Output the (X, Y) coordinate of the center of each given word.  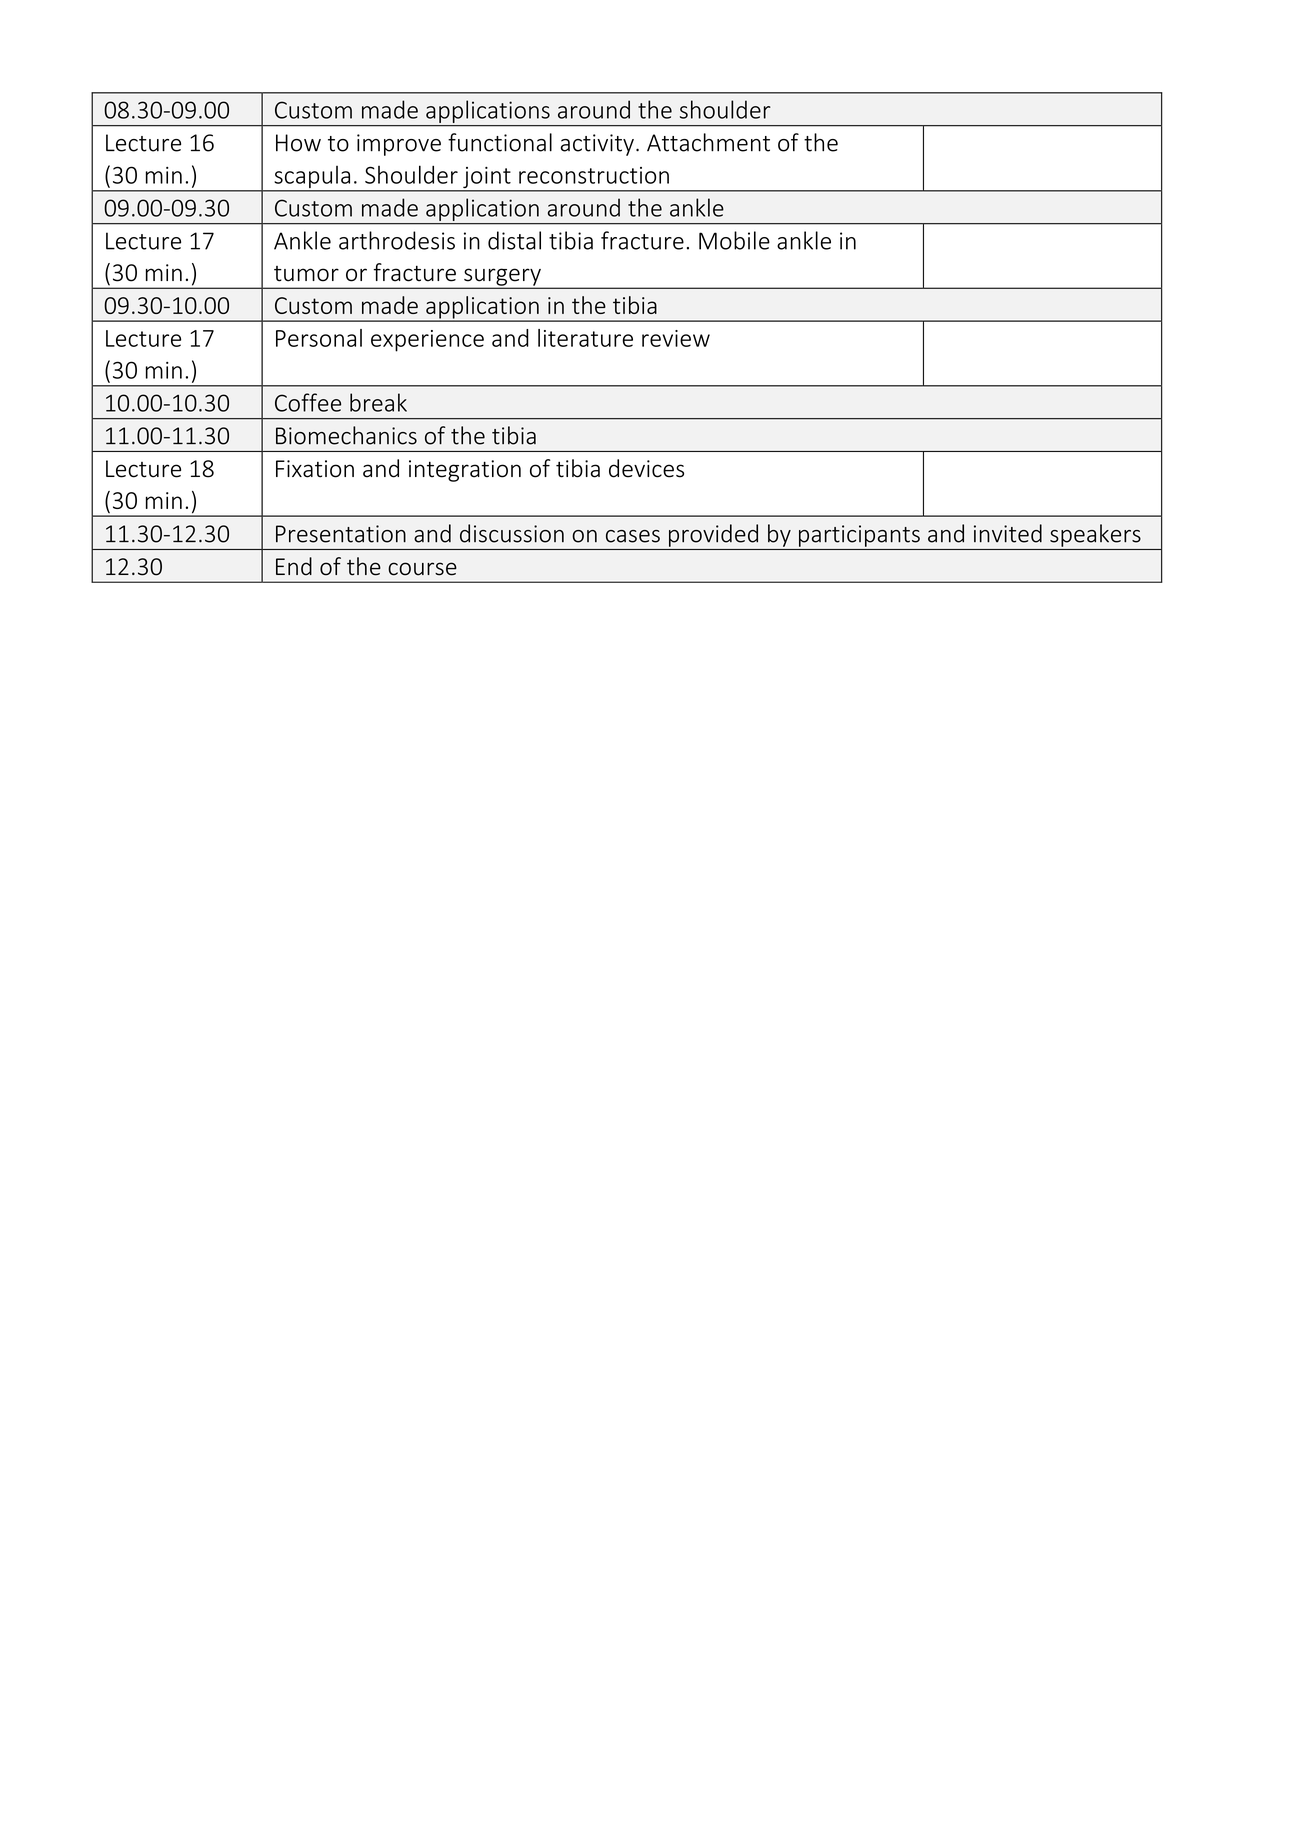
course (422, 569)
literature (585, 338)
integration (465, 471)
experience (427, 341)
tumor (306, 274)
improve (399, 145)
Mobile (734, 240)
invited (1008, 533)
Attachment (708, 142)
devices (646, 468)
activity (597, 145)
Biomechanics (346, 435)
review (676, 338)
